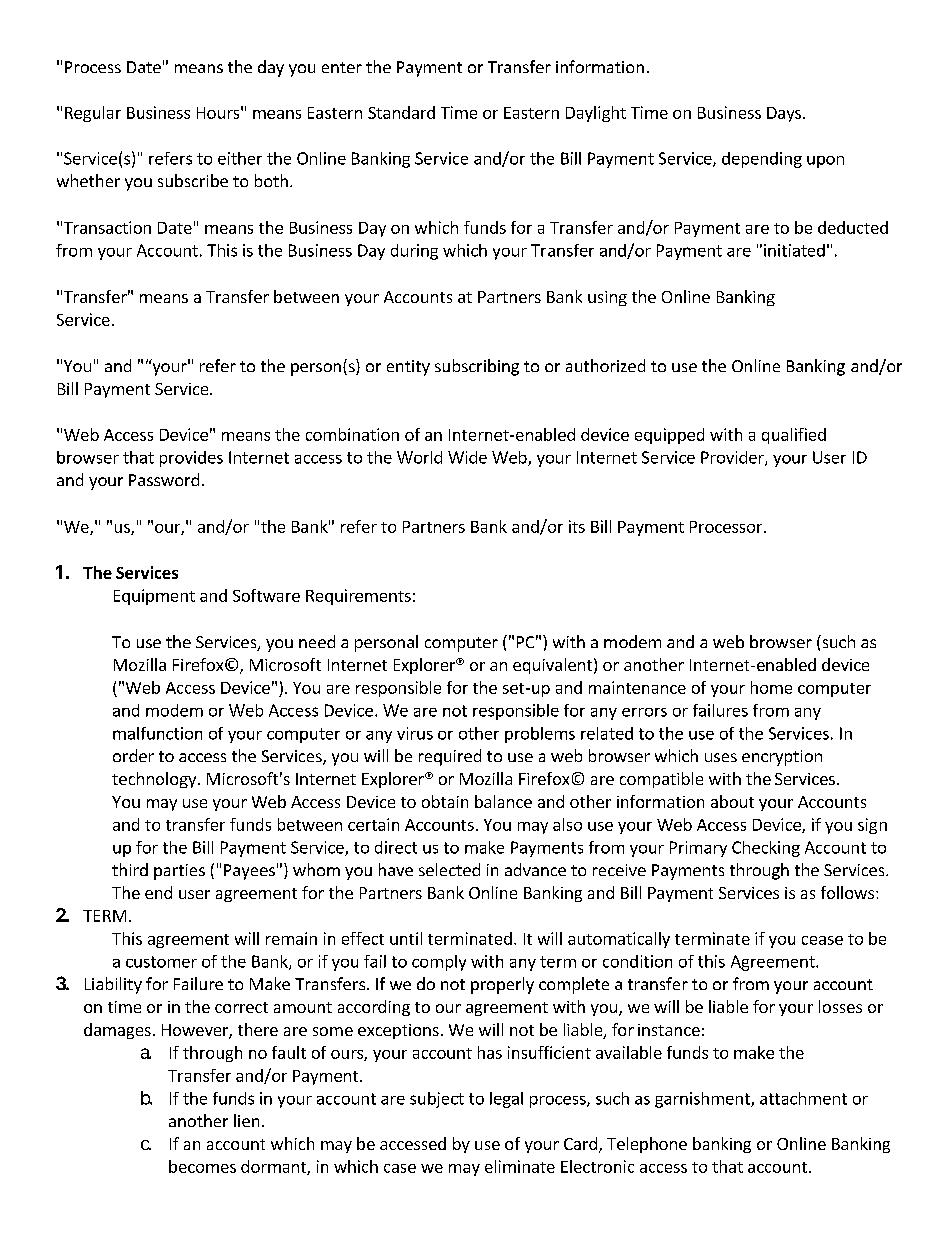 The image size is (952, 1233). Describe the element at coordinates (401, 112) in the screenshot. I see `Standard` at that location.
